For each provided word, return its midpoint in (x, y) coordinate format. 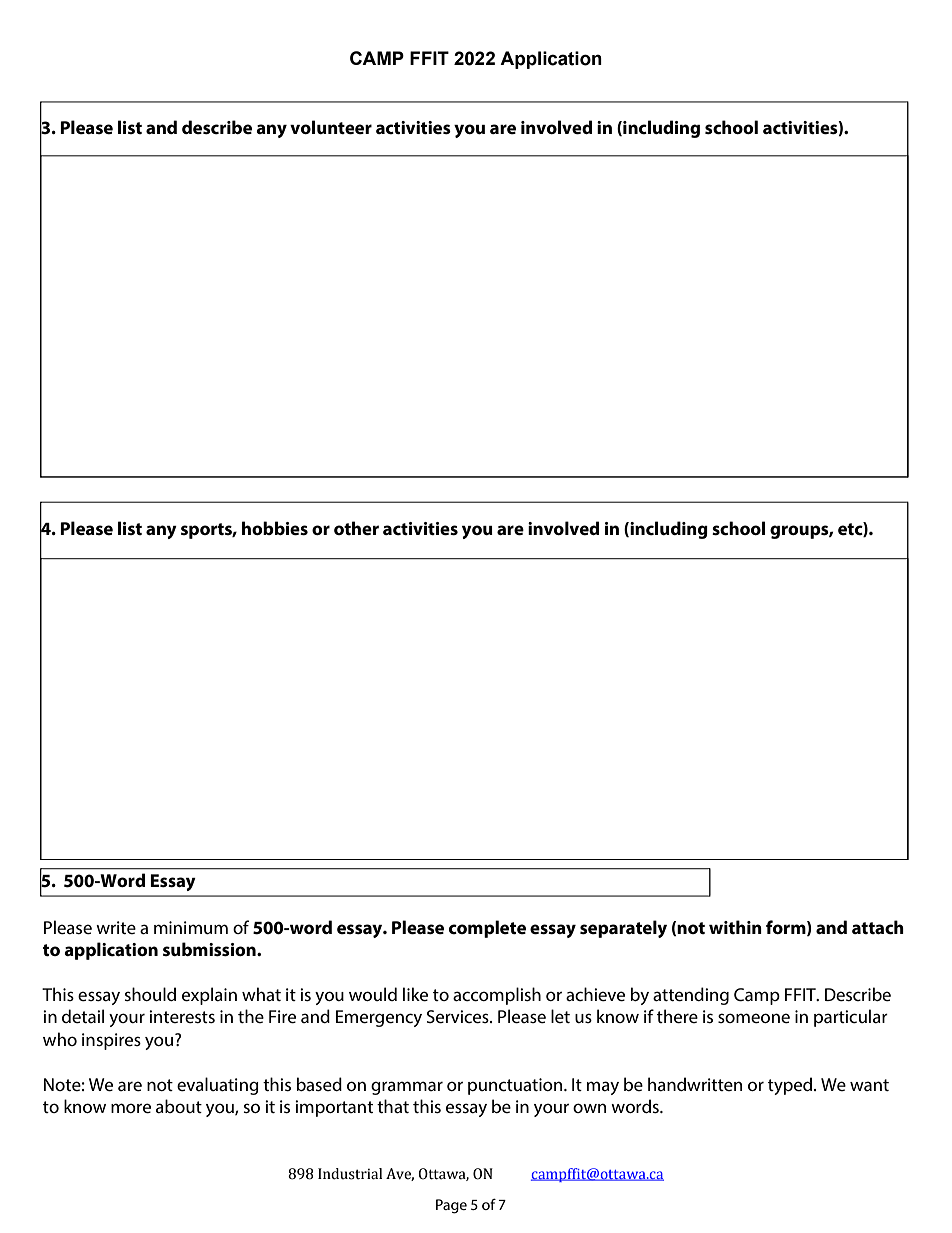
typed (790, 1086)
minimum (191, 927)
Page (451, 1206)
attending (691, 996)
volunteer (331, 127)
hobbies (275, 528)
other (356, 528)
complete (487, 929)
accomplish (497, 996)
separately (623, 929)
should (150, 994)
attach (878, 927)
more (131, 1108)
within (735, 927)
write (116, 927)
